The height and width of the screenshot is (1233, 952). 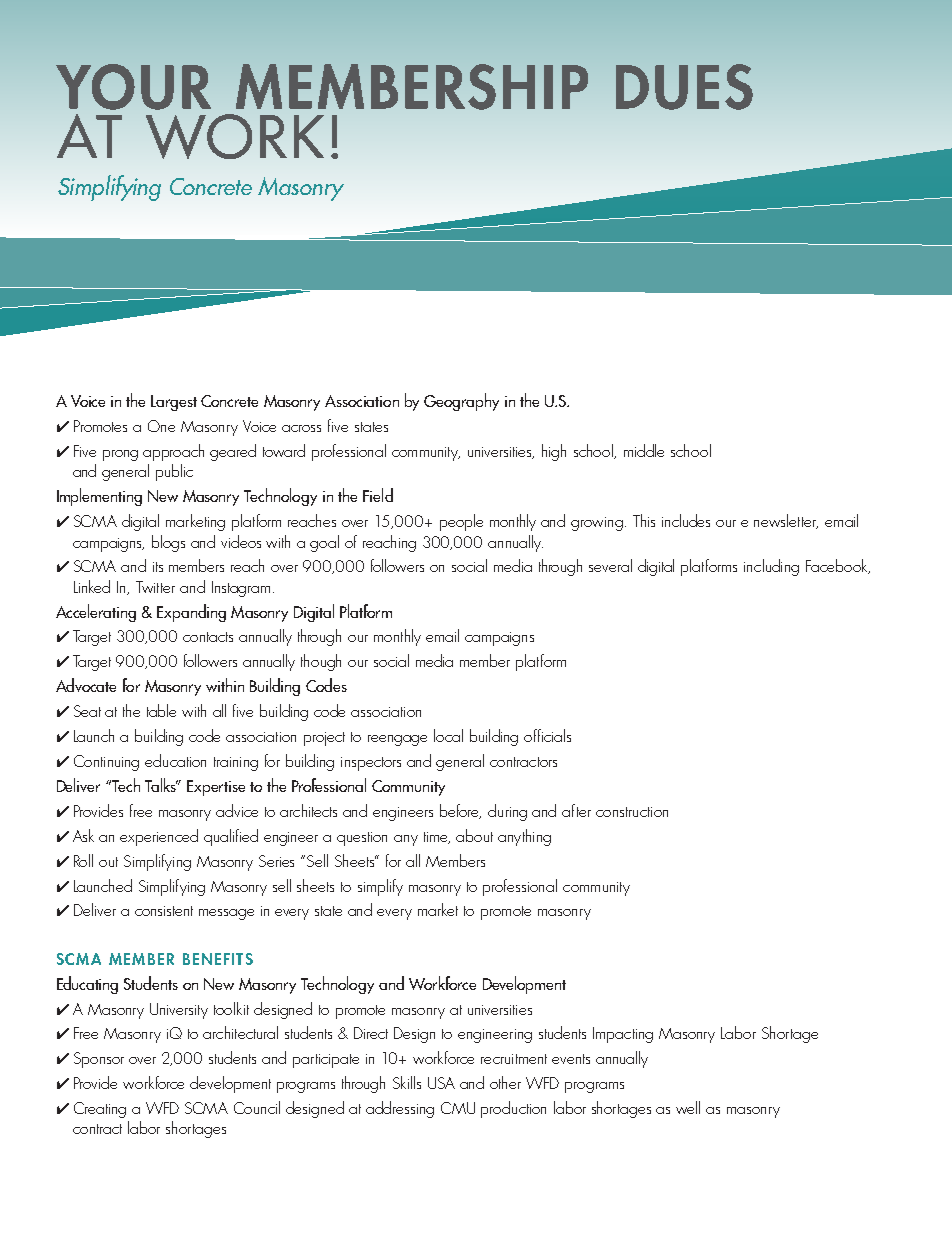 I want to click on Geography, so click(x=461, y=402).
